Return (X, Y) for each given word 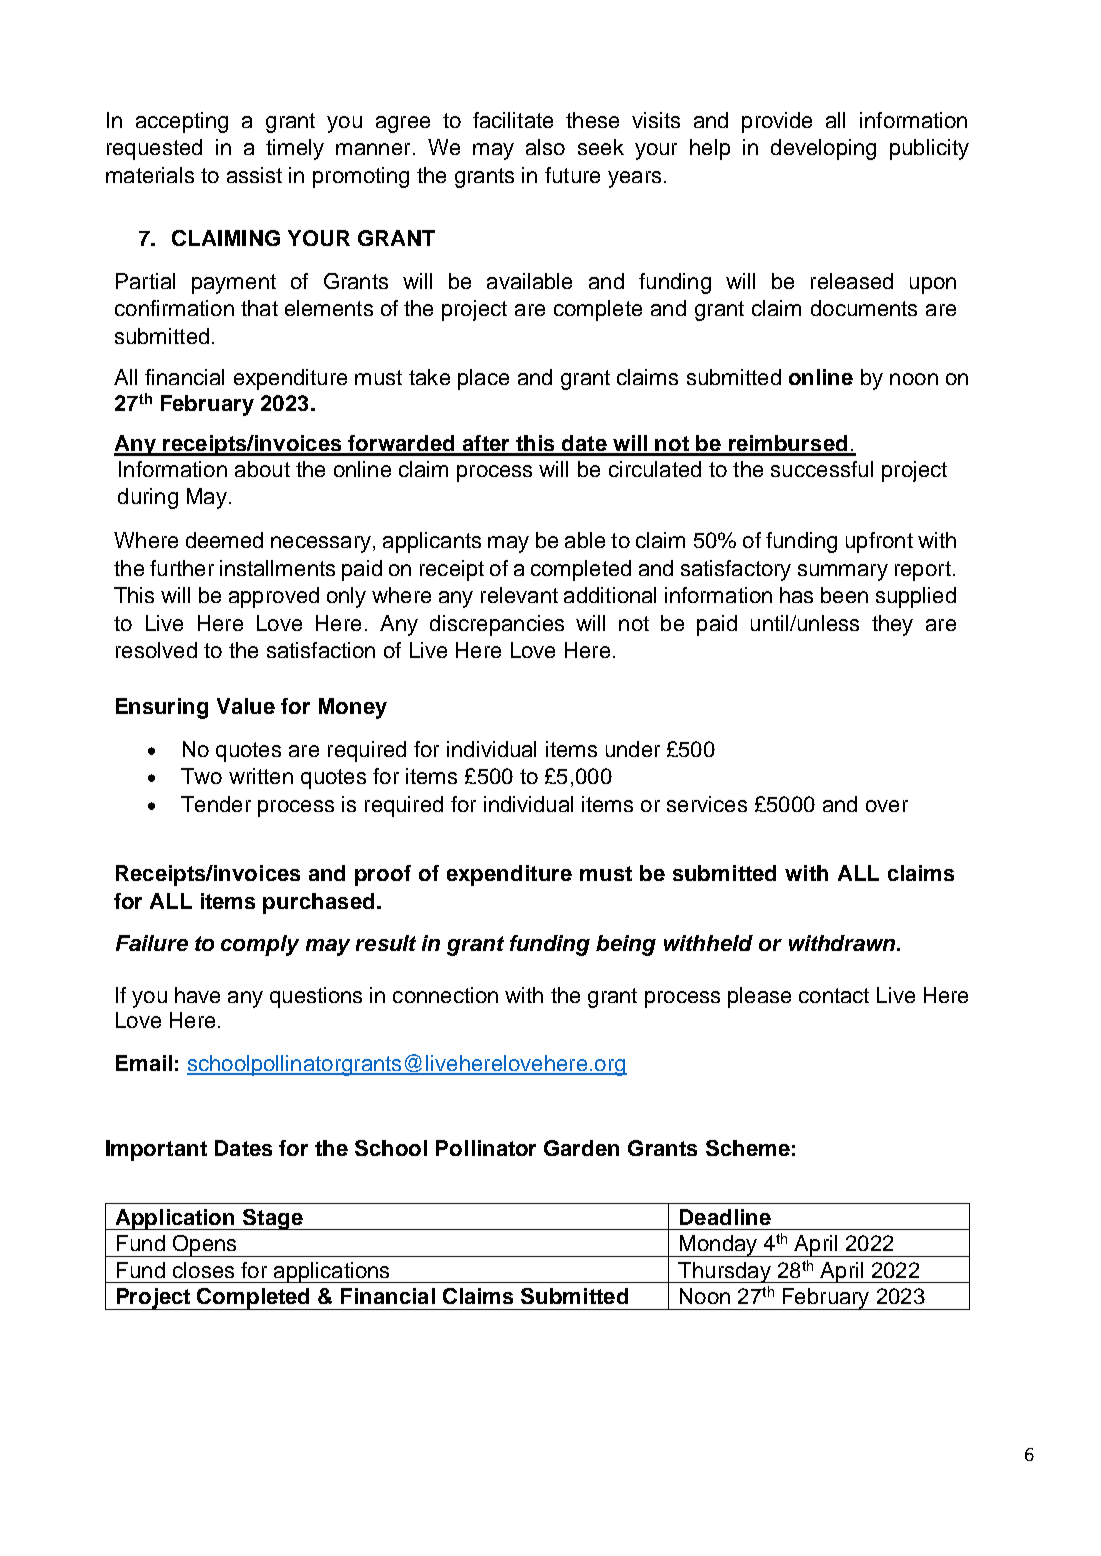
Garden (581, 1148)
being (626, 945)
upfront (879, 542)
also (545, 147)
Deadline (725, 1217)
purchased (318, 903)
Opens (205, 1246)
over (887, 806)
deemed (224, 540)
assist (254, 175)
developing (823, 149)
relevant (519, 595)
